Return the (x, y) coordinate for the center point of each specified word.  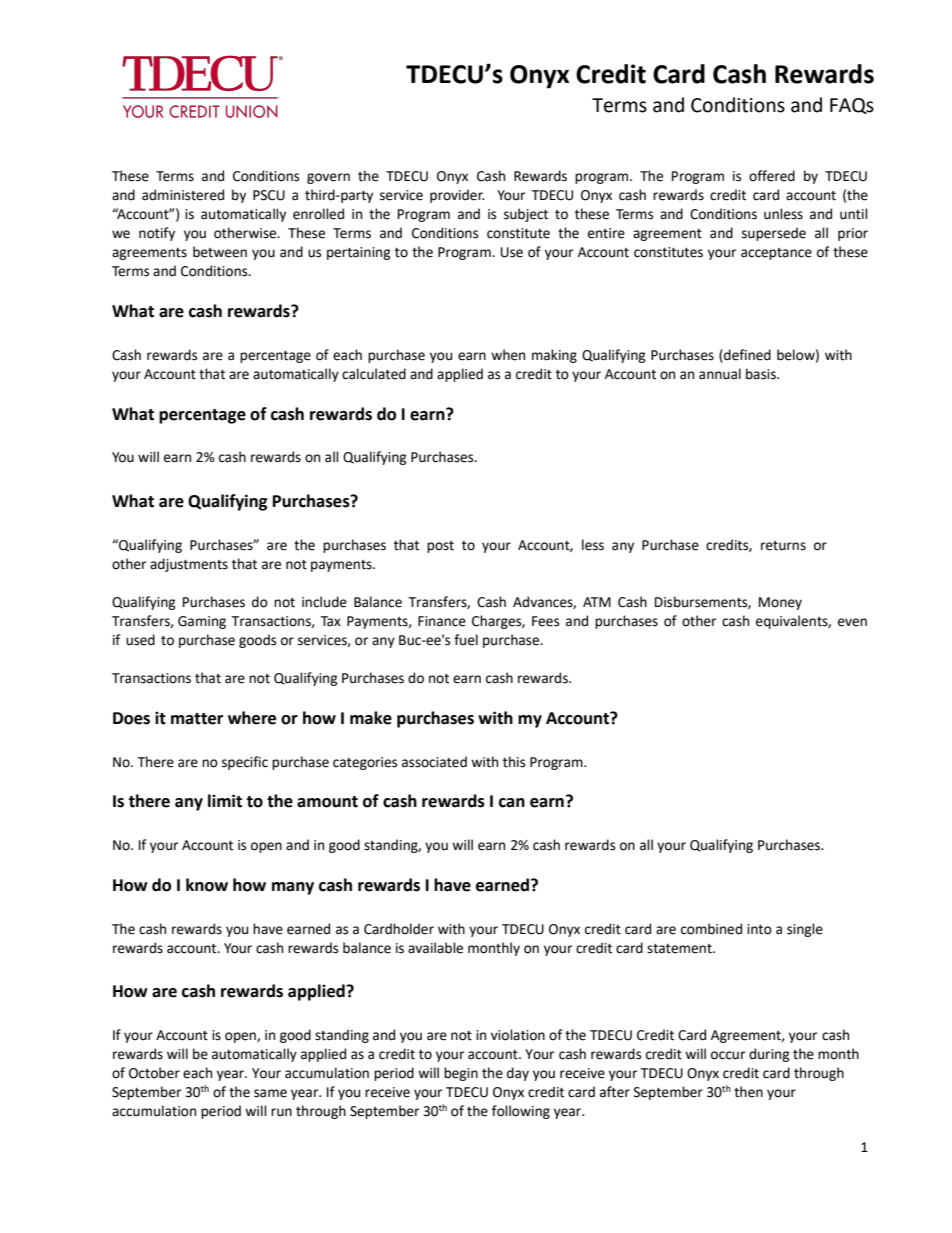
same (270, 1093)
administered (183, 195)
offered (772, 176)
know (207, 885)
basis (762, 374)
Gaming (202, 622)
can (512, 803)
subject (526, 215)
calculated (374, 374)
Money (780, 603)
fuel (466, 640)
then (748, 1092)
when (508, 355)
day (518, 1074)
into (759, 929)
